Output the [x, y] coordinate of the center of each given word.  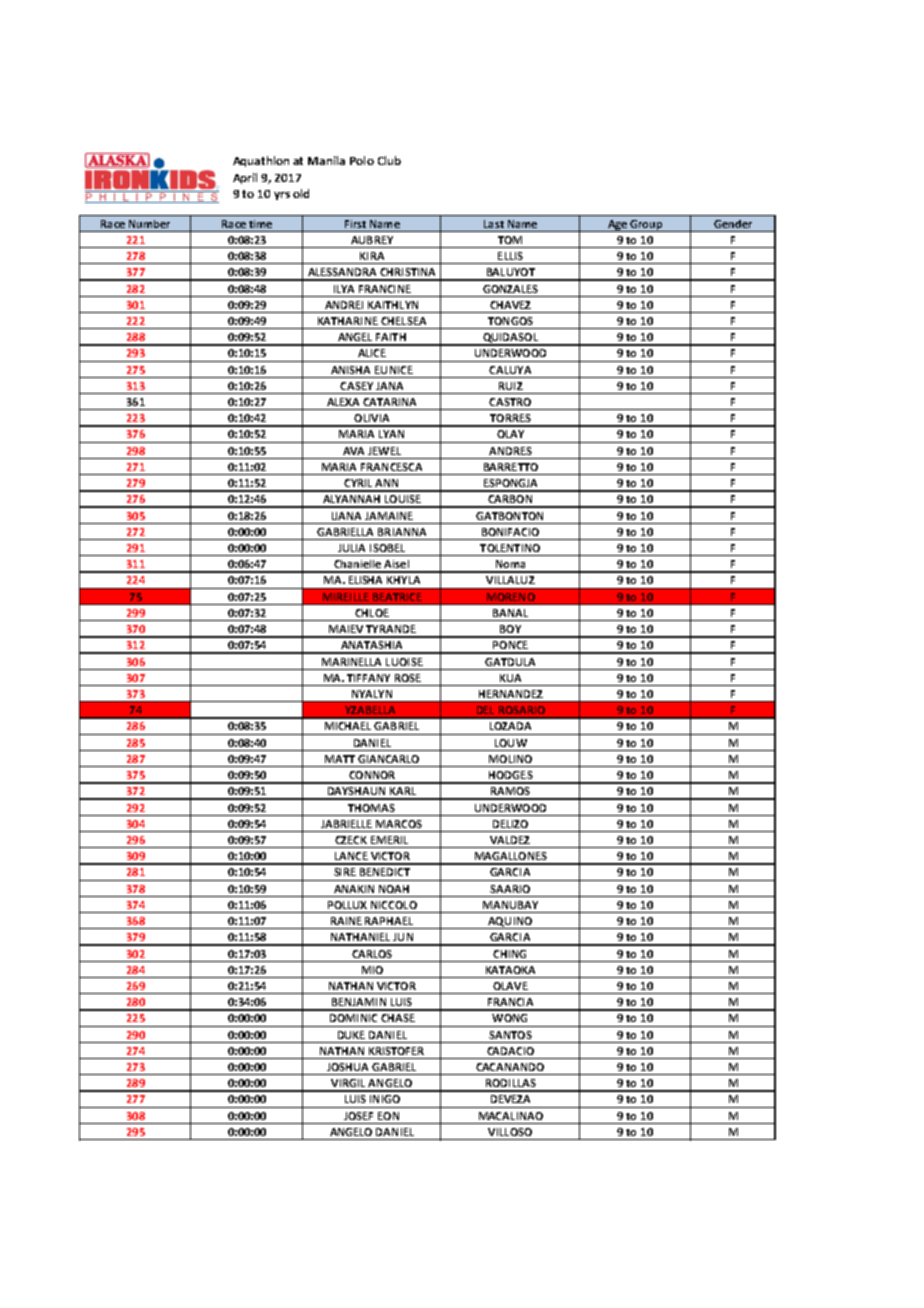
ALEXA [343, 402]
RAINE [346, 921]
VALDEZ [510, 840]
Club [389, 160]
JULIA [351, 548]
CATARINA [389, 402]
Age [617, 226]
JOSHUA [347, 1067]
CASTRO [510, 402]
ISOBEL [387, 548]
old [301, 193]
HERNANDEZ [511, 694]
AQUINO [510, 923]
